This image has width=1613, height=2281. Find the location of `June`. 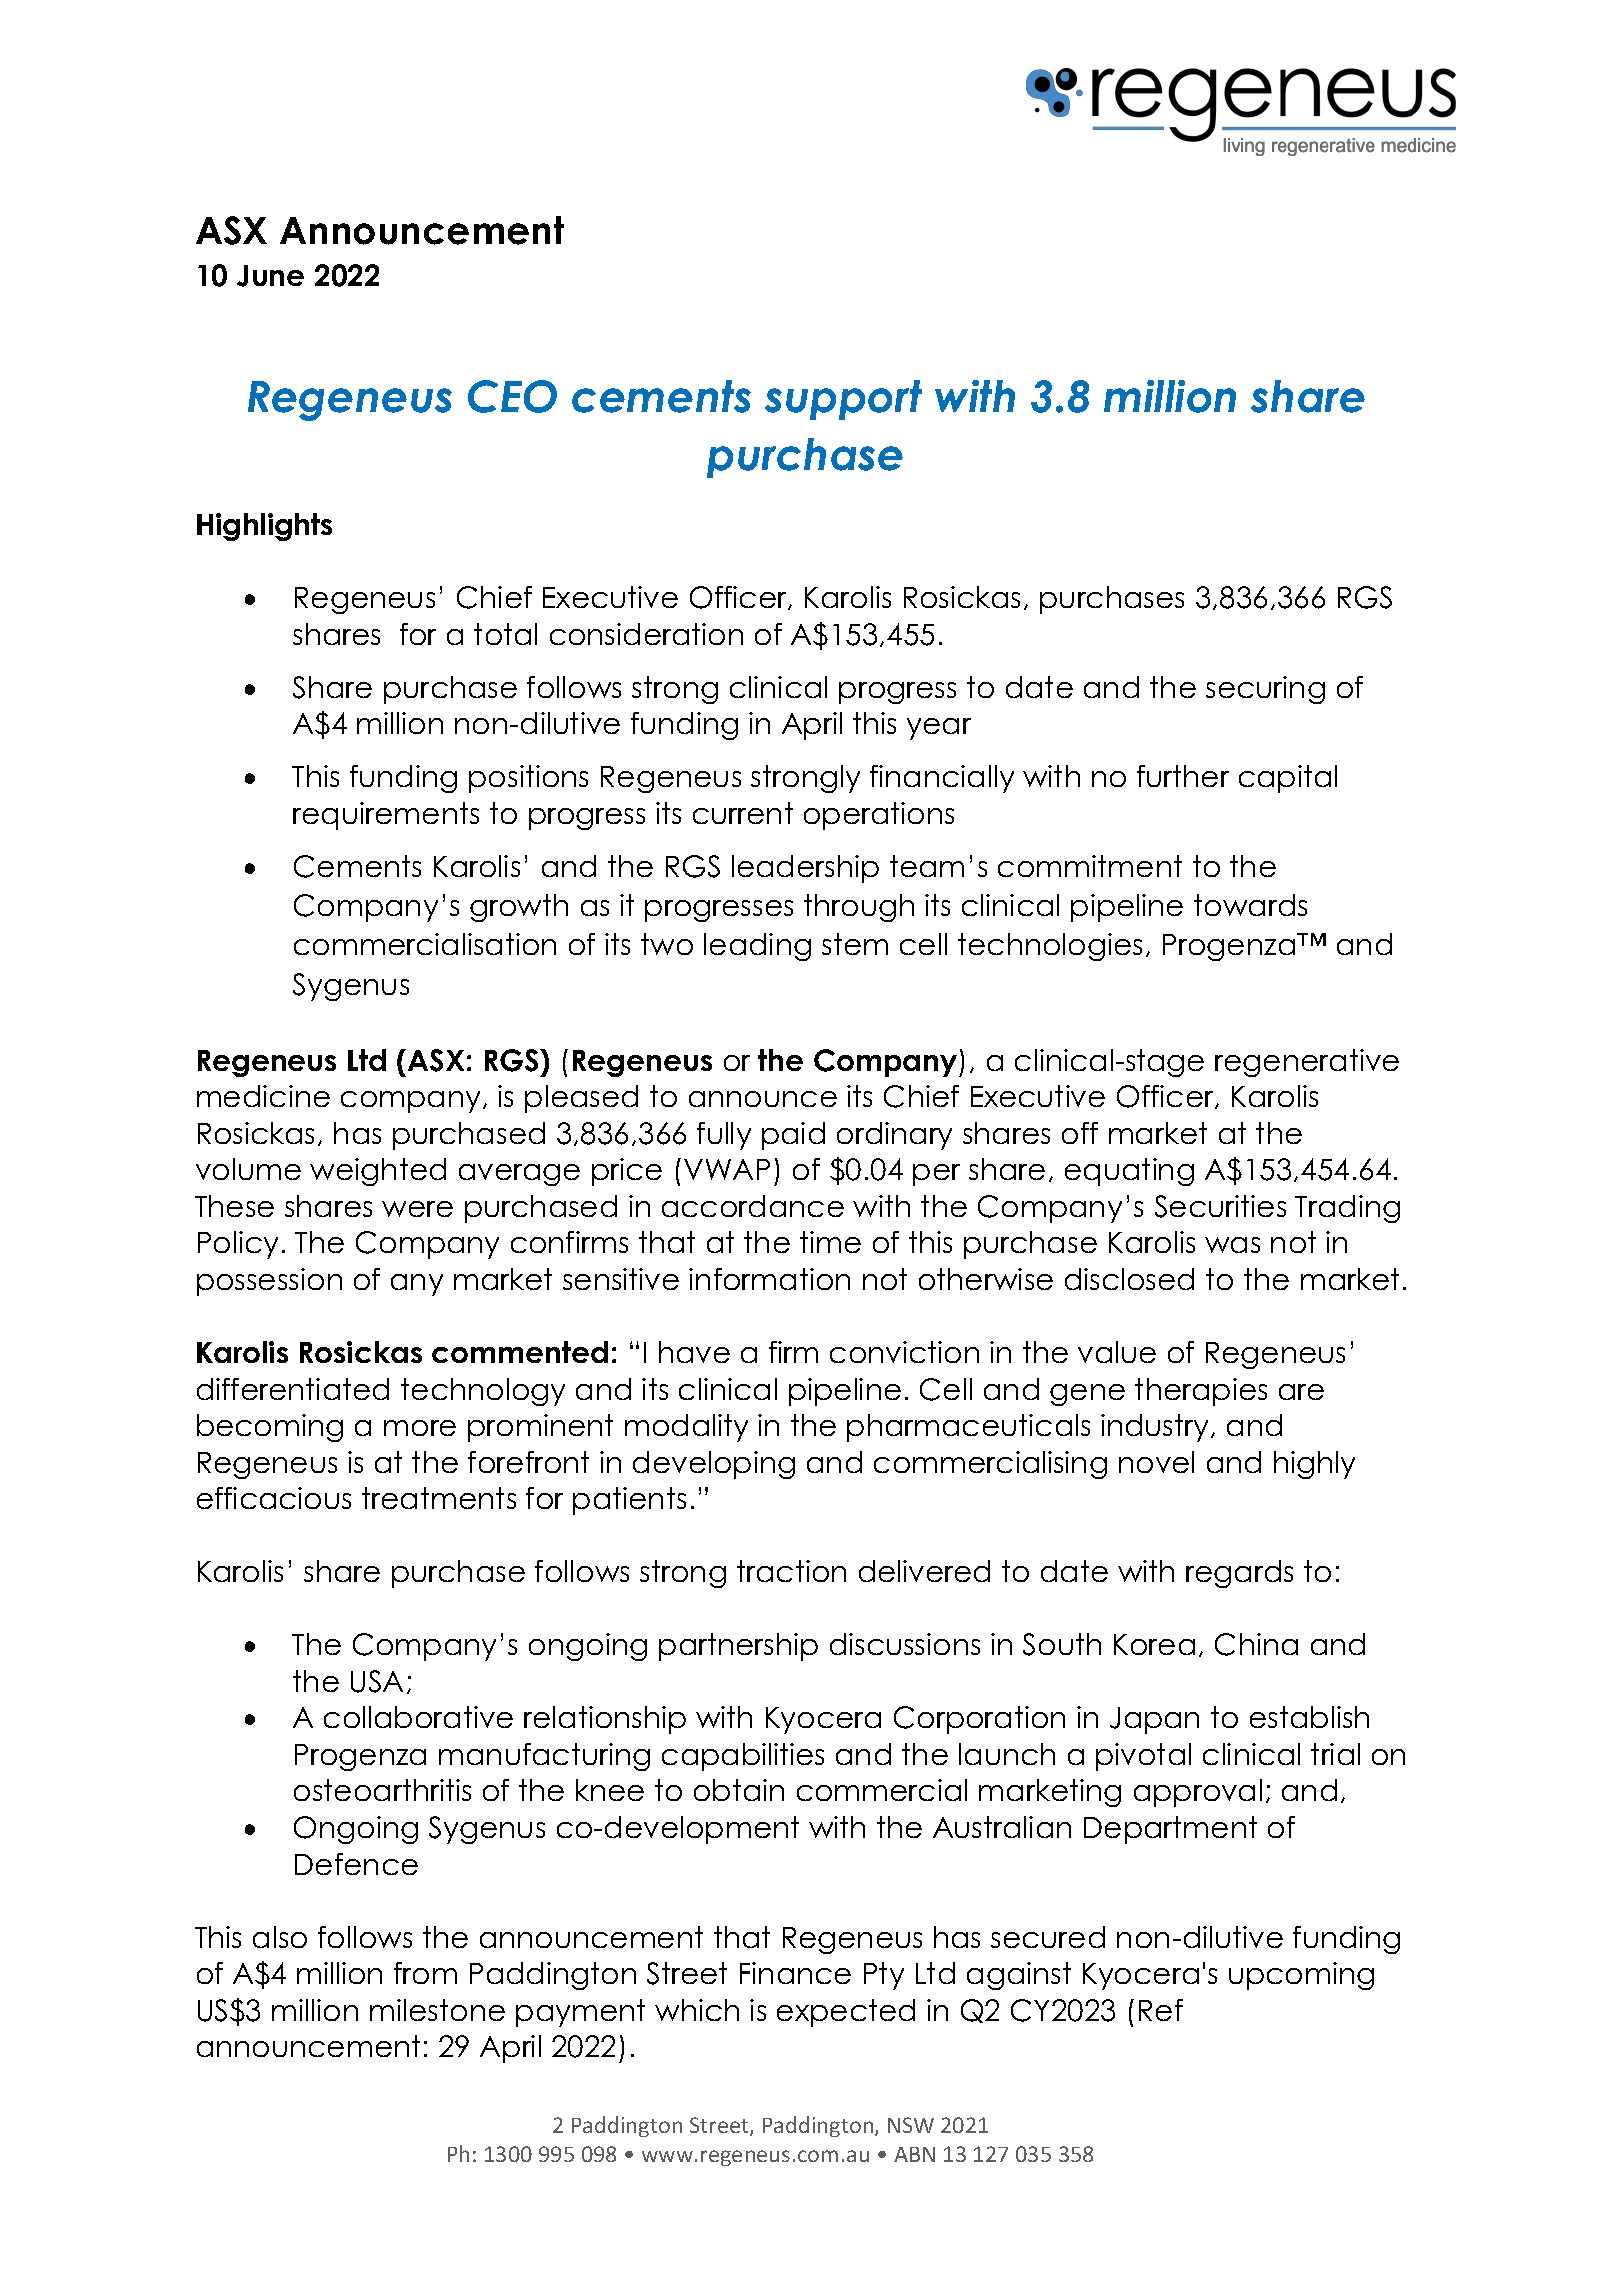

June is located at coordinates (270, 276).
